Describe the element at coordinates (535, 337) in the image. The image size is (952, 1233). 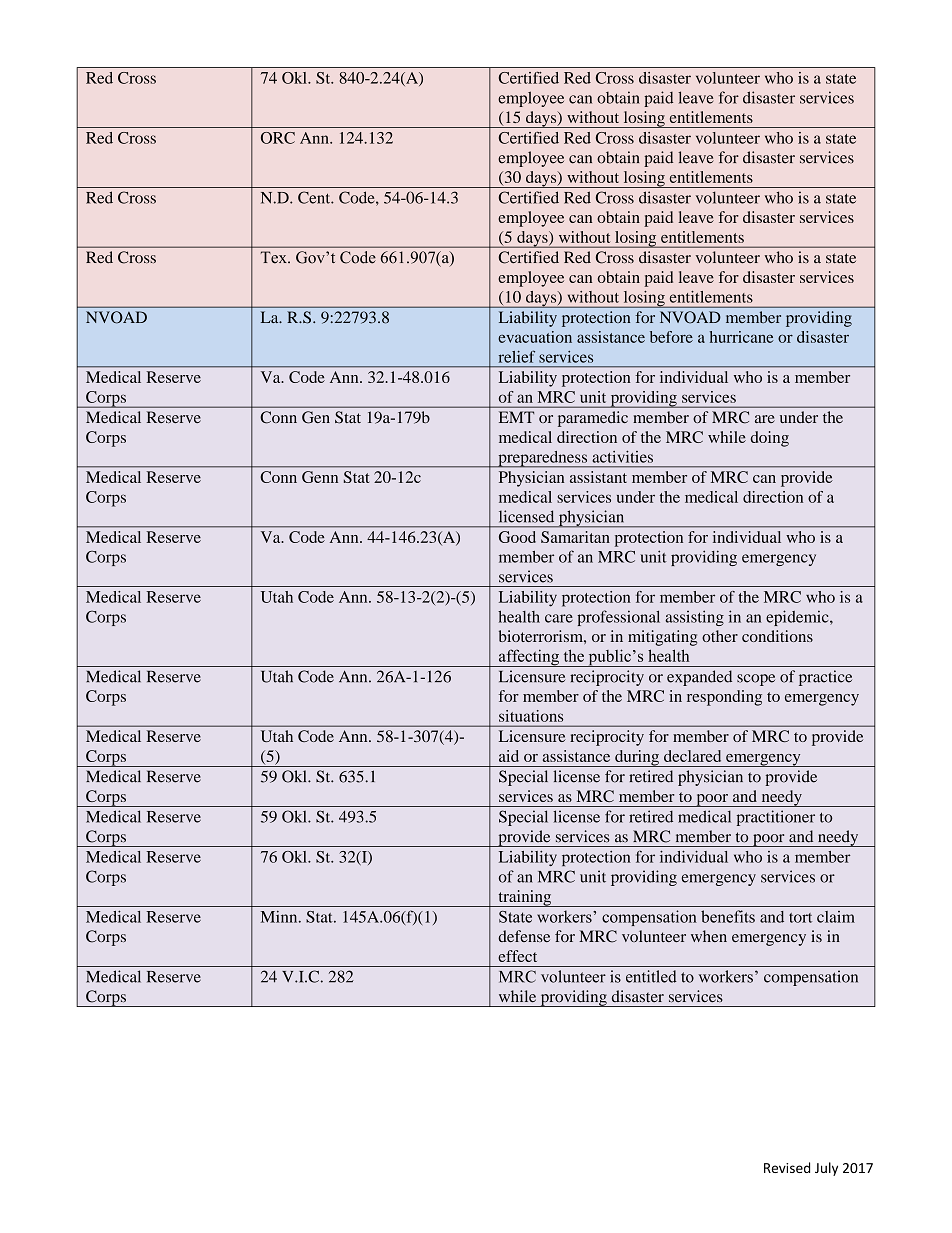
I see `evacuation` at that location.
